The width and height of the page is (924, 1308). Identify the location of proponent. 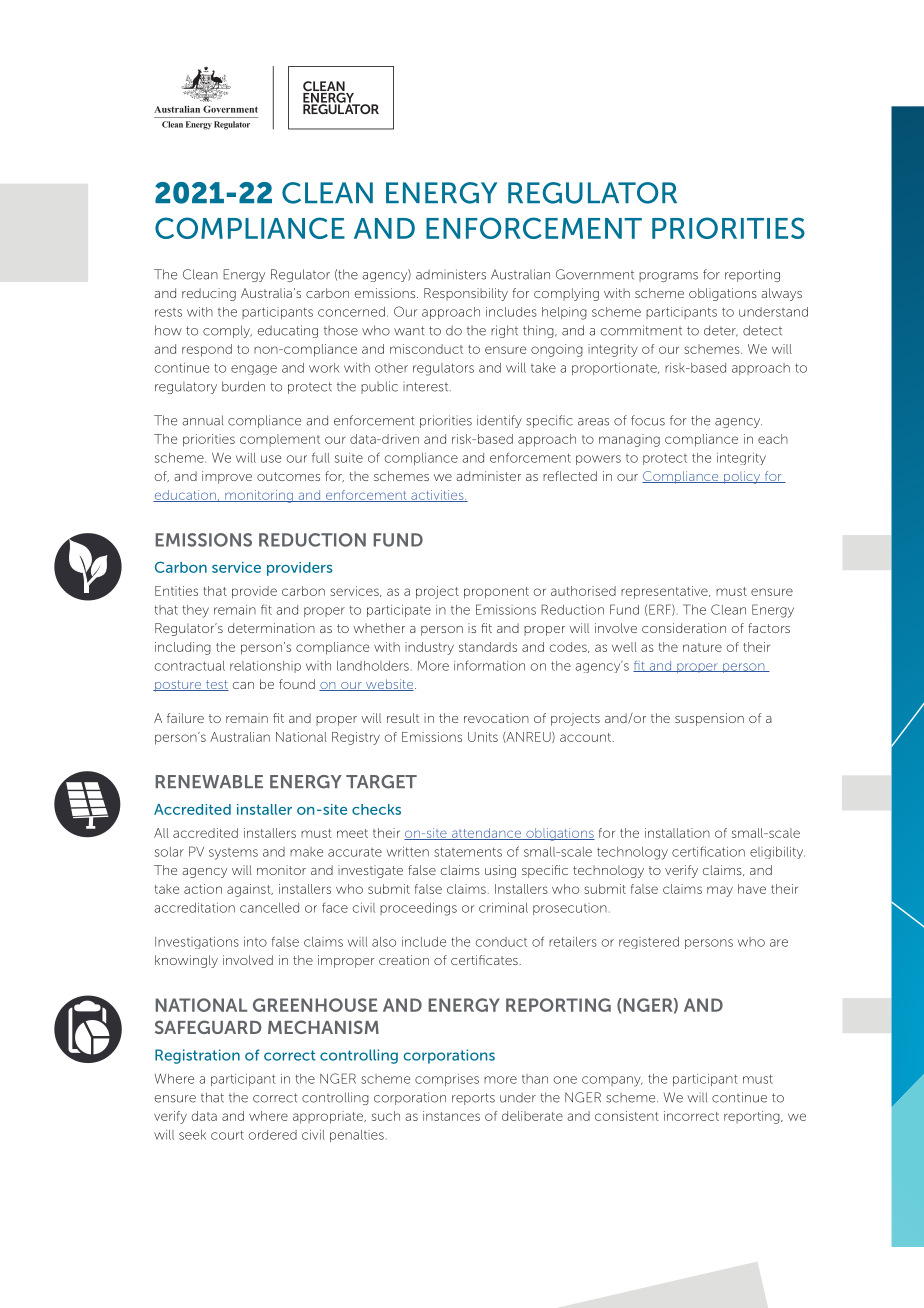
(496, 593).
